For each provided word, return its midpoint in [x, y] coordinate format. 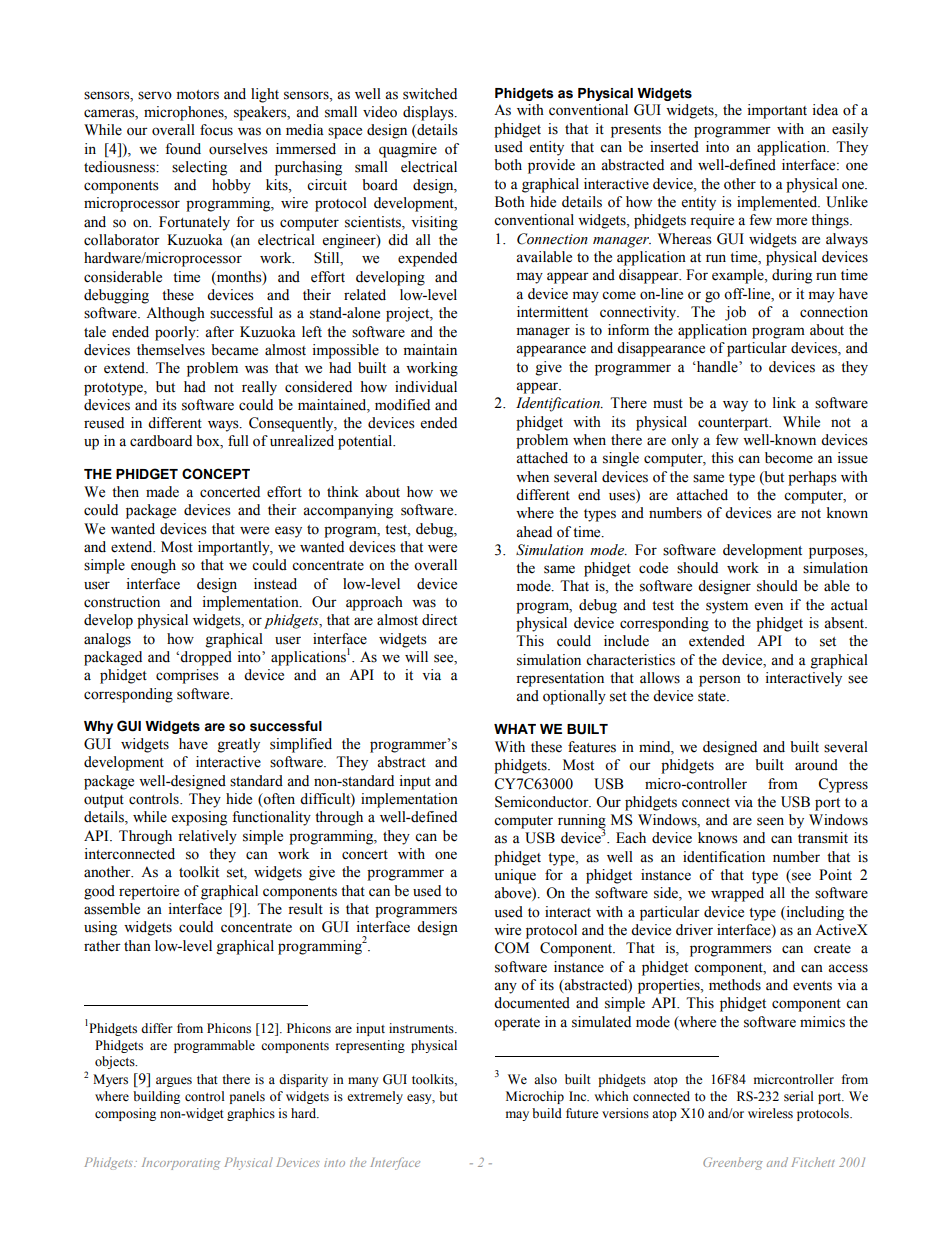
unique [515, 876]
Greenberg [733, 1163]
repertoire [149, 892]
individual [426, 387]
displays [429, 113]
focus [216, 130]
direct [439, 620]
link [784, 402]
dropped [206, 658]
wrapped [737, 894]
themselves [171, 350]
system [727, 607]
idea [825, 110]
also [545, 1079]
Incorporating [181, 1164]
